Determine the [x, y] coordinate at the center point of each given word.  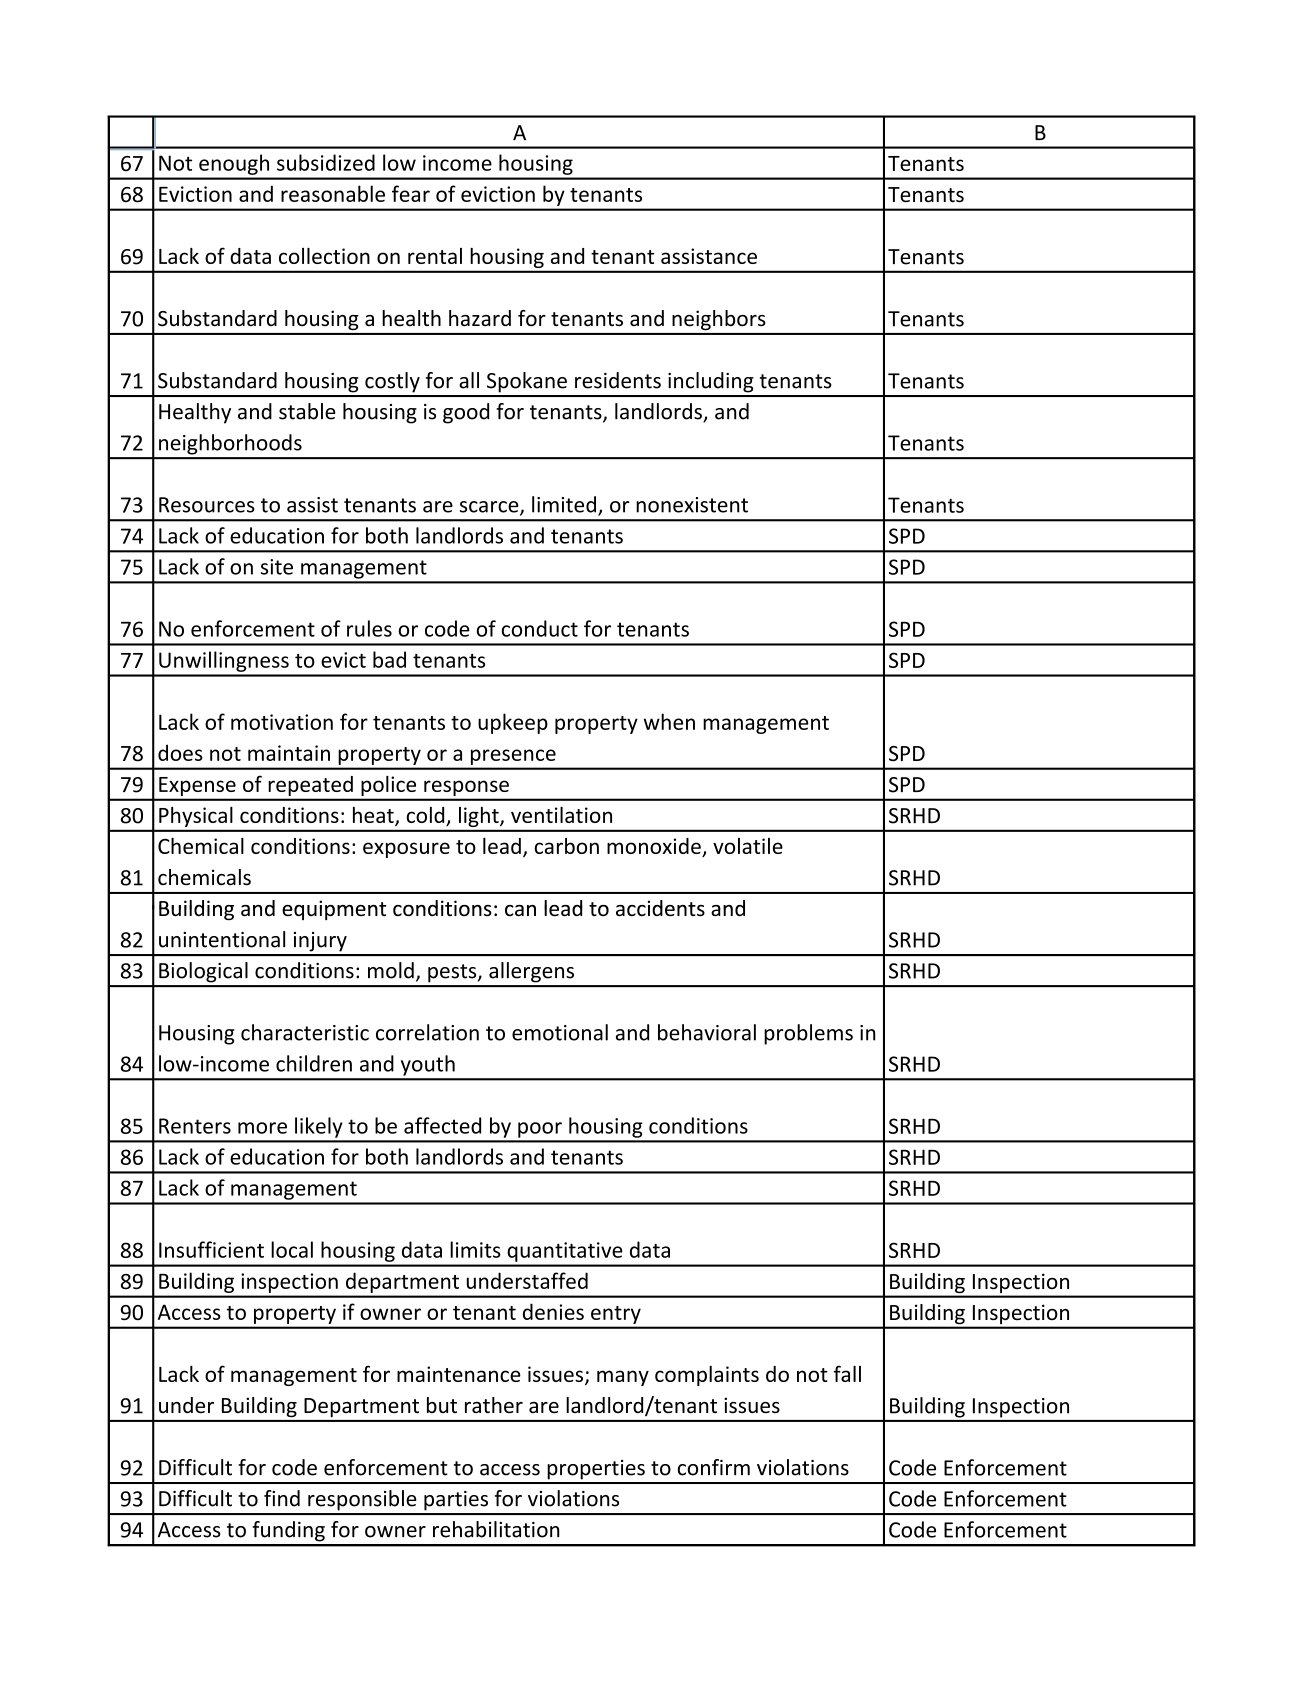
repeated [311, 786]
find [282, 1498]
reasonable [333, 193]
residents [618, 380]
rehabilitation [496, 1529]
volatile [748, 846]
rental [435, 256]
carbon [566, 846]
